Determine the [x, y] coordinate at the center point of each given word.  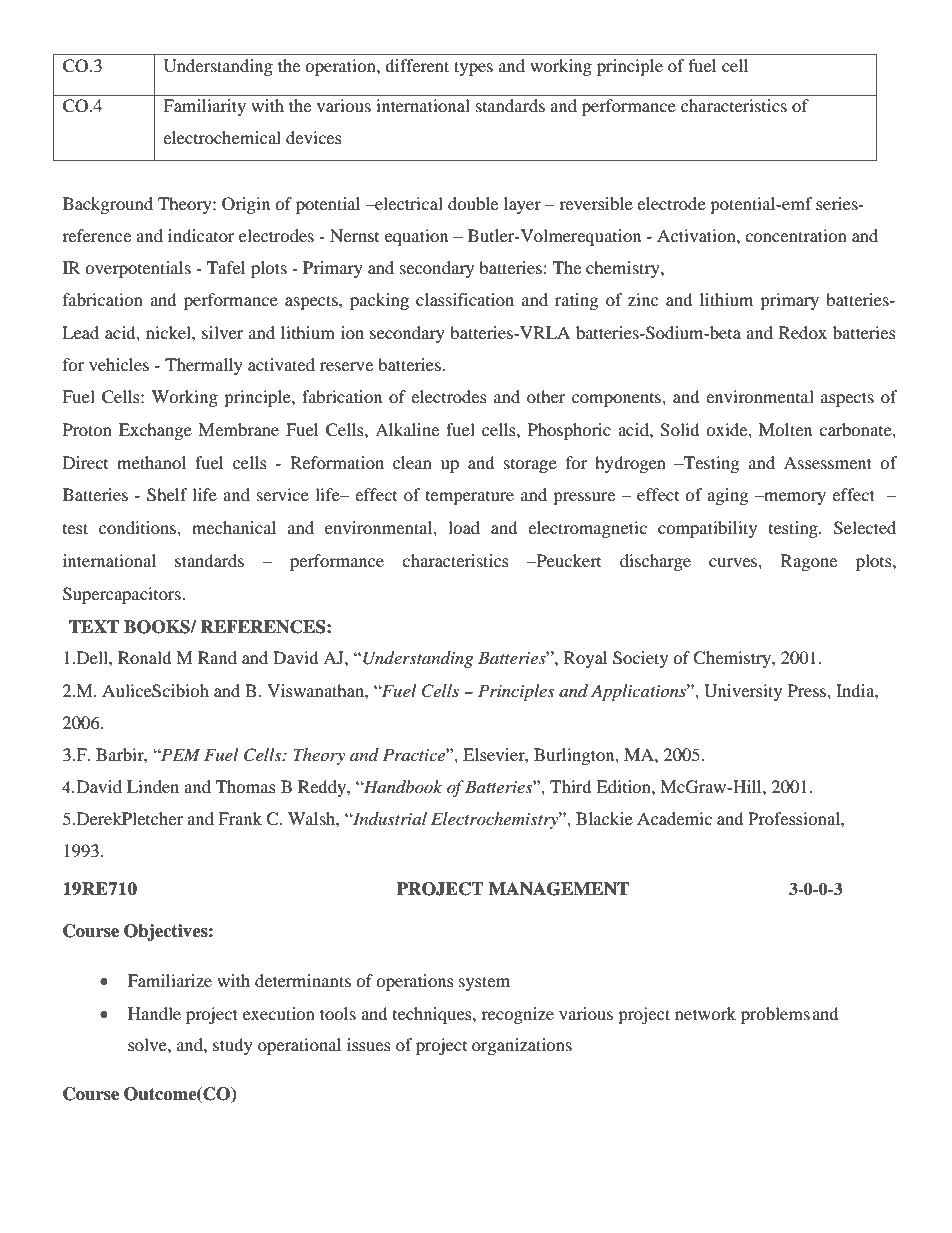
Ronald [145, 657]
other [546, 396]
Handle [154, 1013]
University [743, 692]
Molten [785, 429]
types [473, 68]
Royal [585, 659]
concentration [796, 235]
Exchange [155, 431]
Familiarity [204, 107]
